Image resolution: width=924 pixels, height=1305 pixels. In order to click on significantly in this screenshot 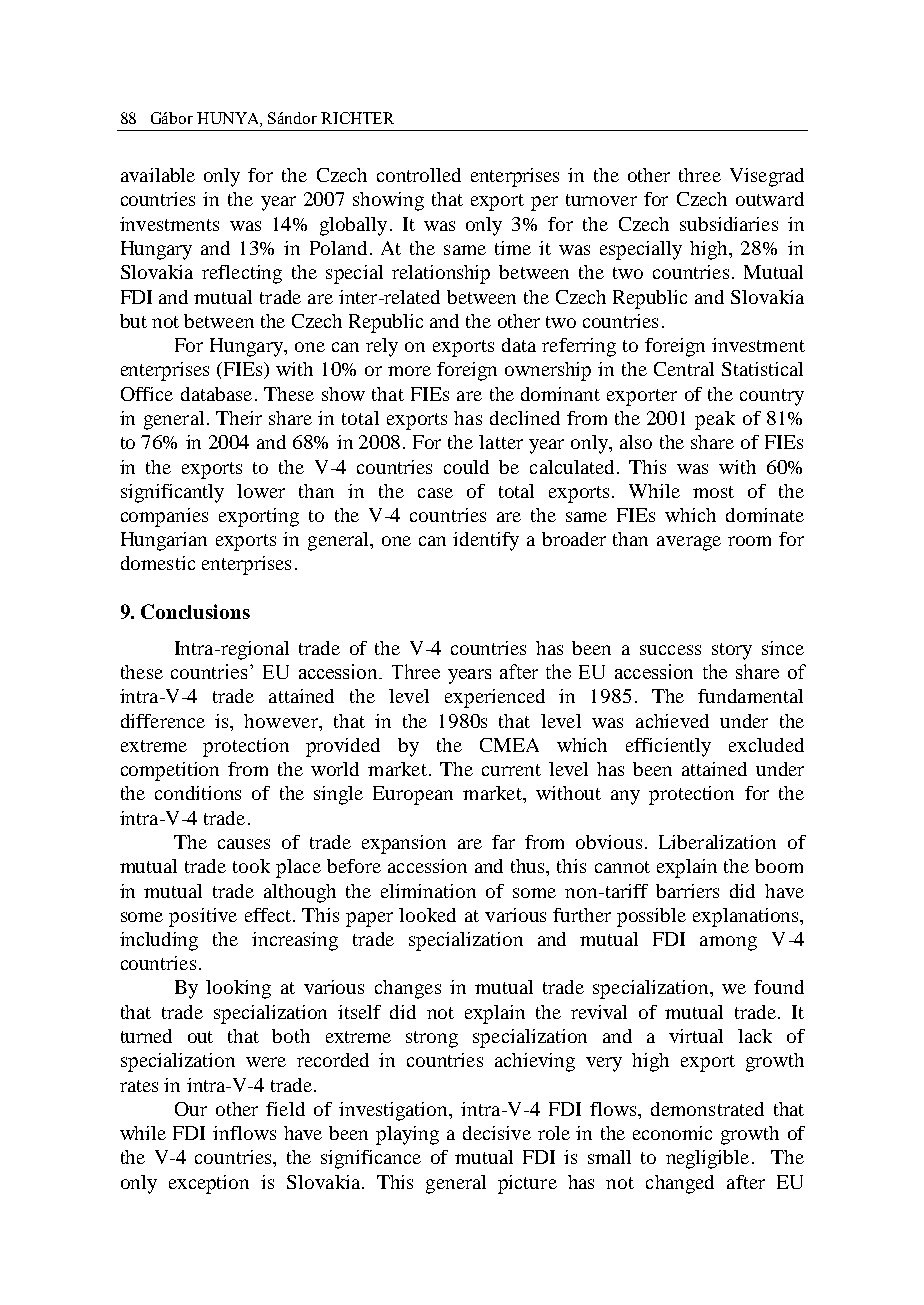, I will do `click(172, 493)`.
